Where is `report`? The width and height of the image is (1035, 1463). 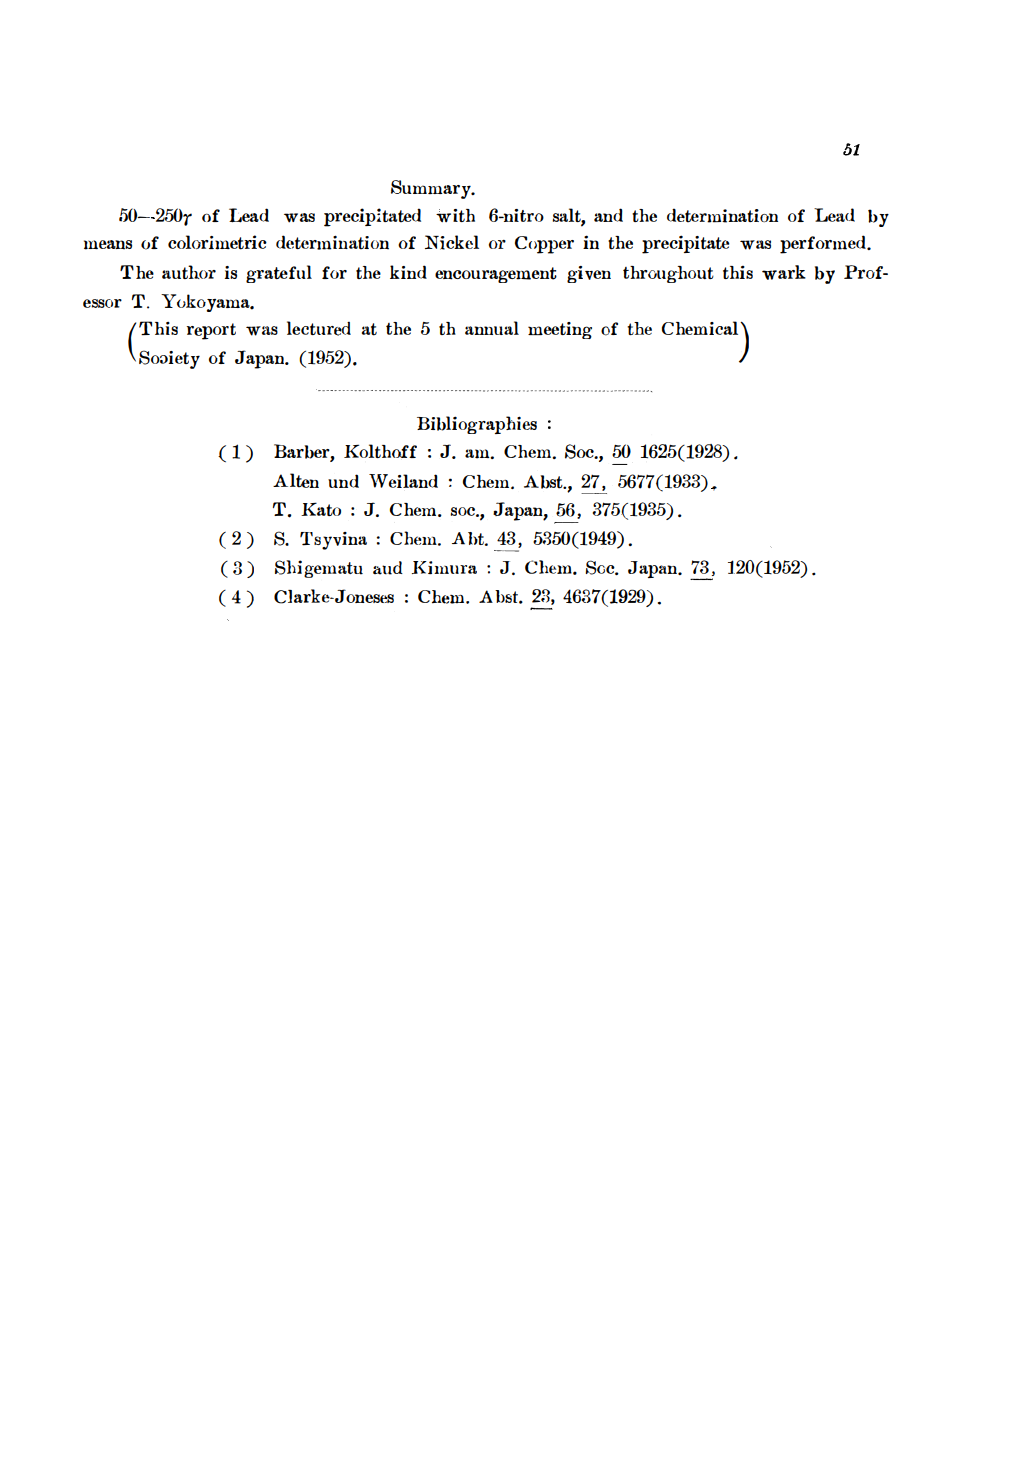
report is located at coordinates (211, 331).
